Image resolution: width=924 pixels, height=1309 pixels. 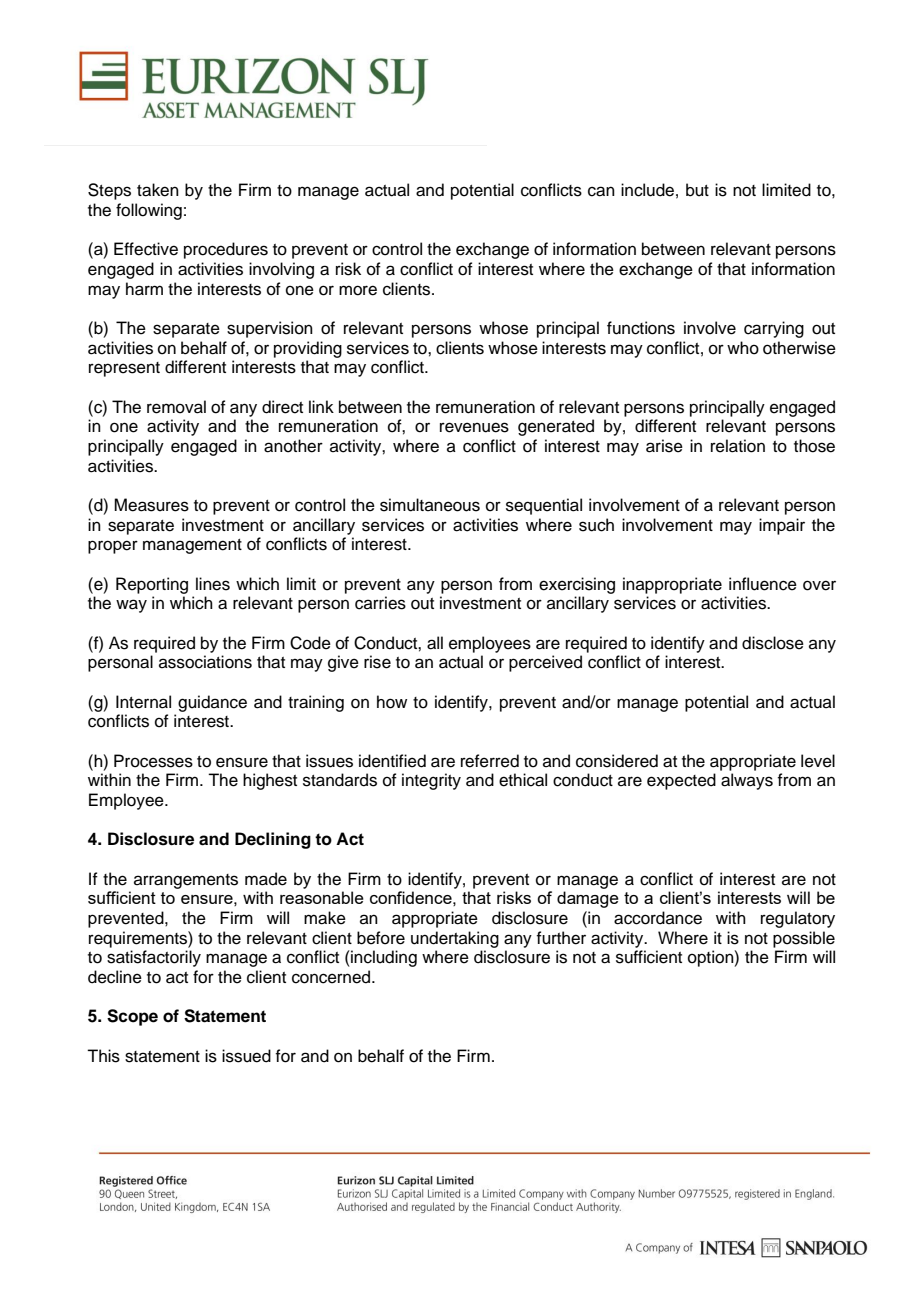 I want to click on following, so click(x=149, y=211).
